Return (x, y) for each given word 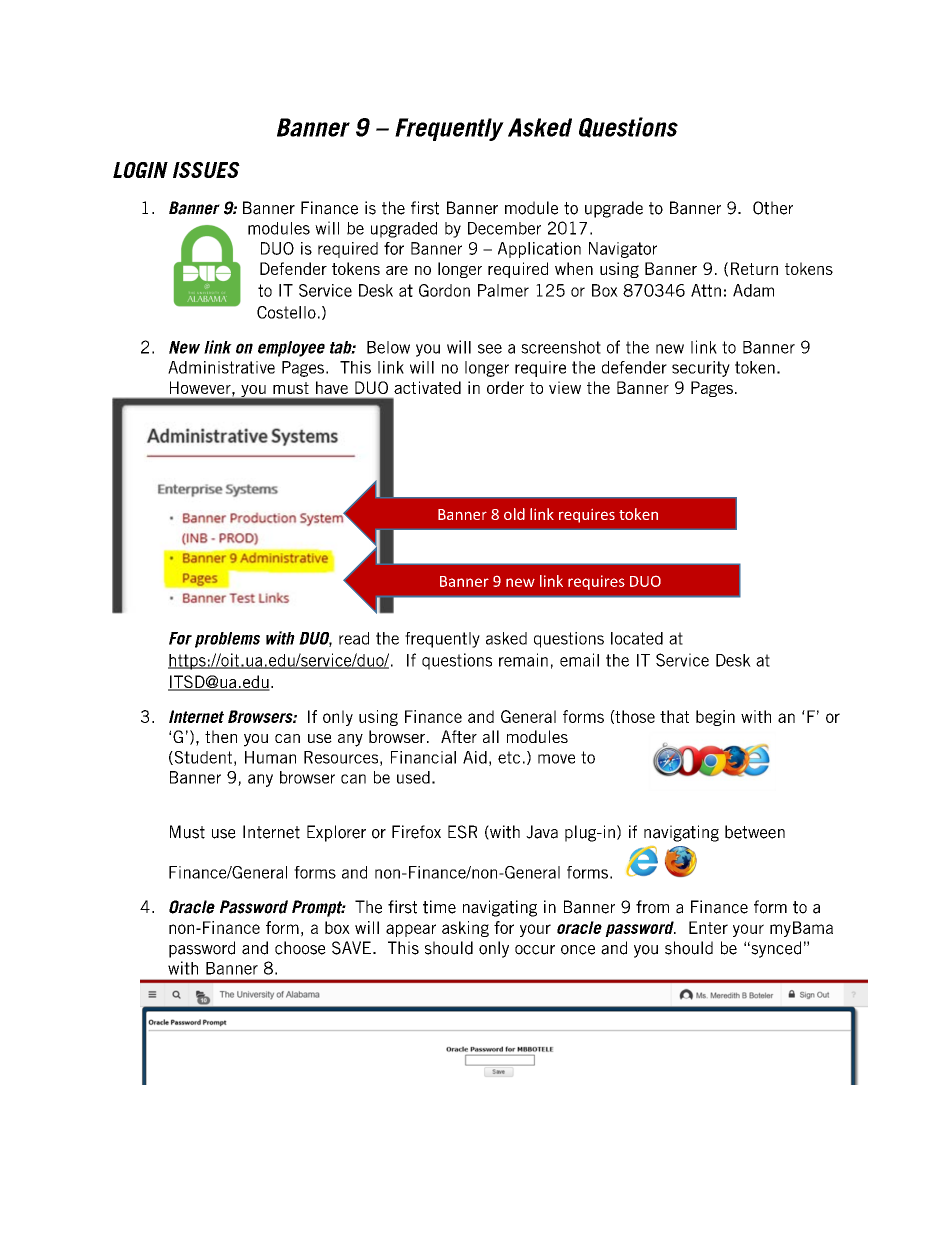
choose (300, 948)
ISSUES (206, 170)
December (504, 228)
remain (523, 660)
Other (773, 208)
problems (227, 640)
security (701, 369)
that (674, 716)
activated (427, 387)
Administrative (221, 367)
